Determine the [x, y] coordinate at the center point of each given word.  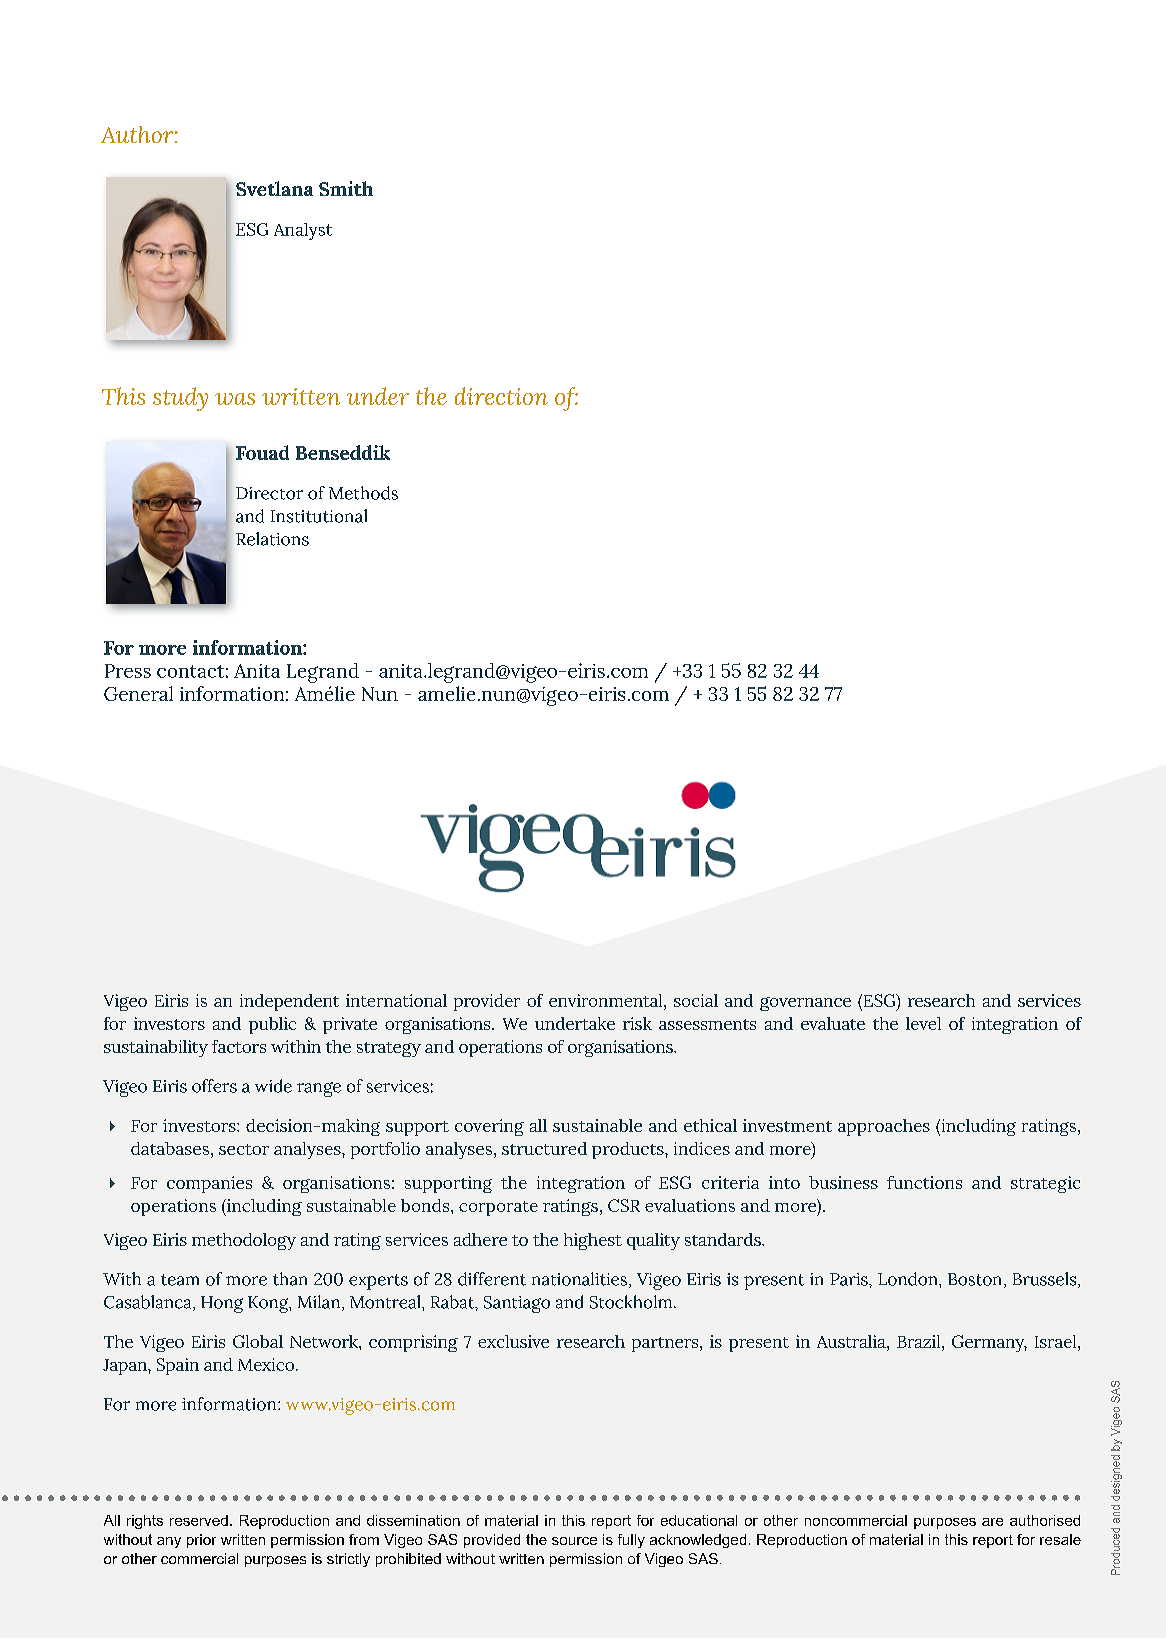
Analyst [303, 231]
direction [501, 396]
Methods [363, 493]
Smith [346, 188]
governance [805, 1004]
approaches [884, 1127]
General [138, 693]
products [629, 1150]
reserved [199, 1520]
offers [214, 1086]
